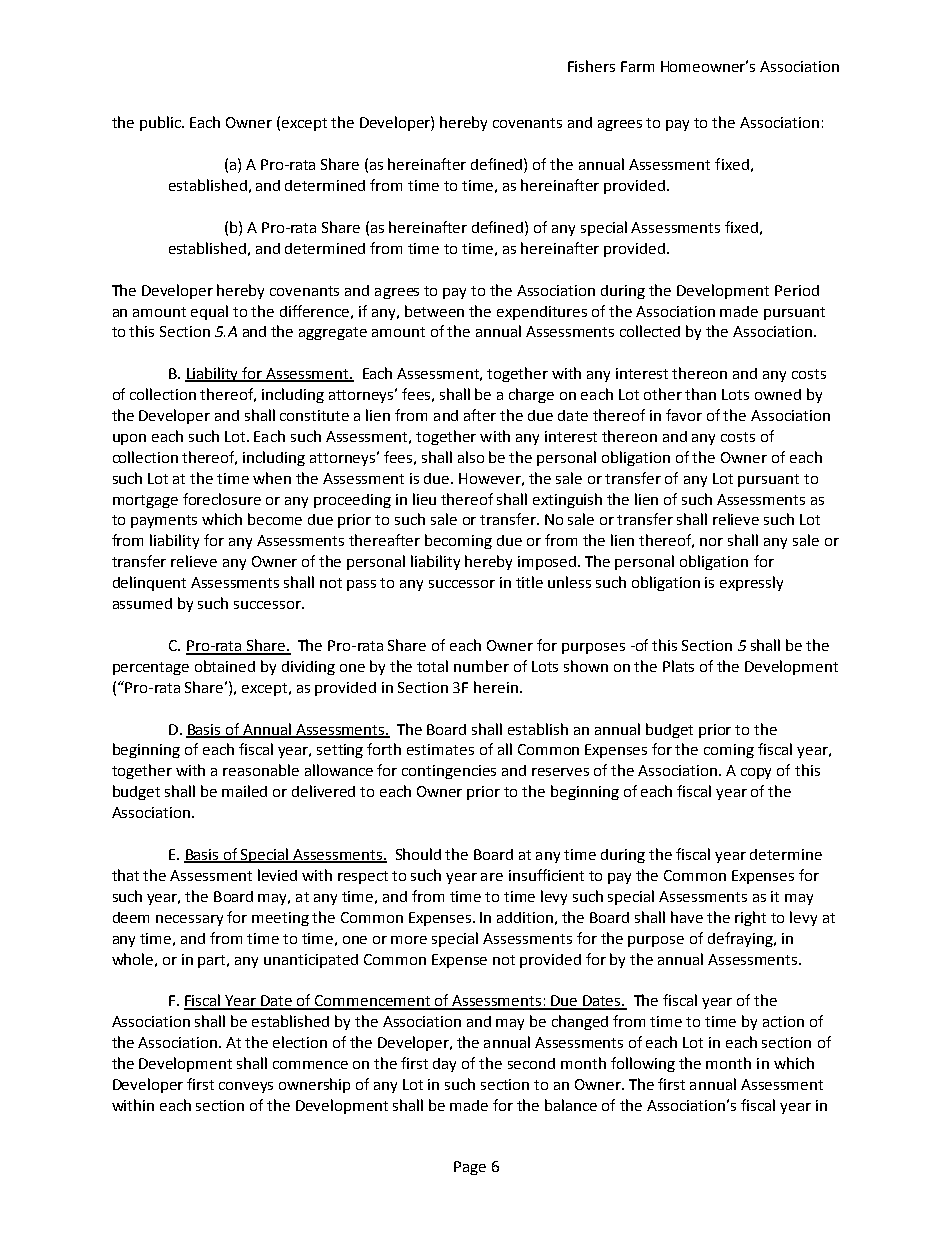 The width and height of the page is (952, 1233). Describe the element at coordinates (591, 66) in the page. I see `Fishers` at that location.
